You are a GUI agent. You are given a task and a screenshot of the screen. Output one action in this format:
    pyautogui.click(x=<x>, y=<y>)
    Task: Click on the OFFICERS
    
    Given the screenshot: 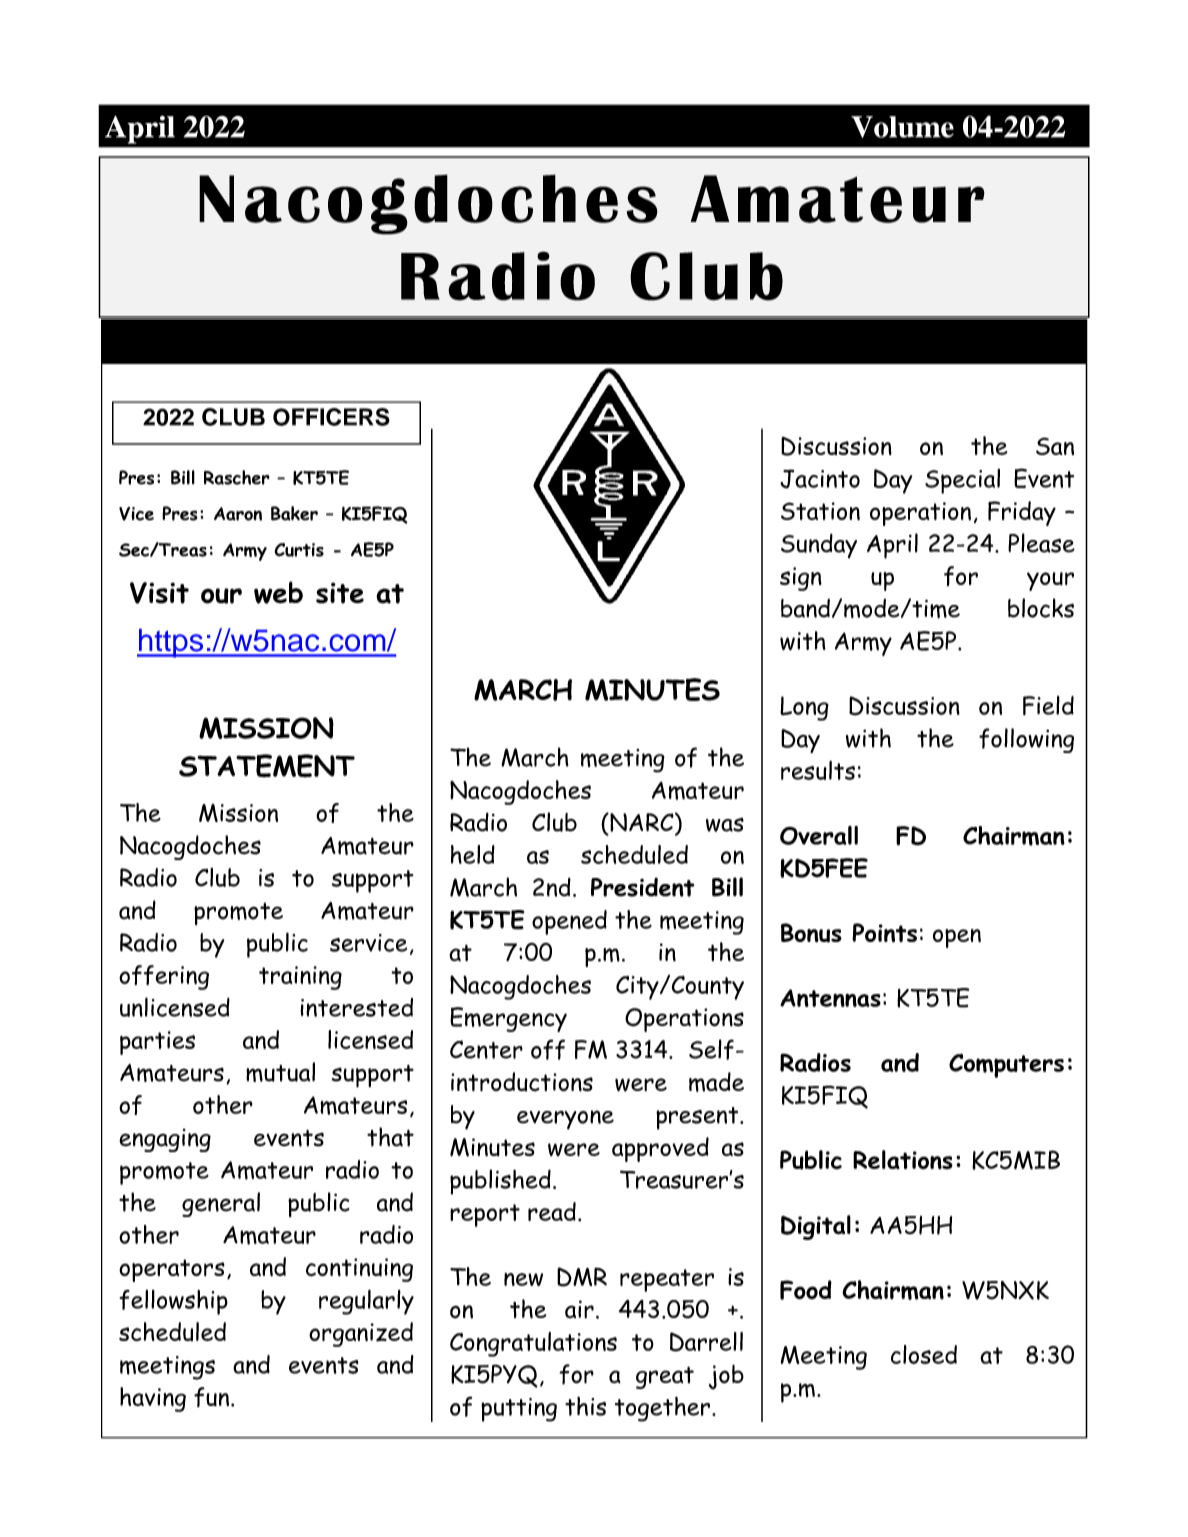 What is the action you would take?
    pyautogui.click(x=331, y=417)
